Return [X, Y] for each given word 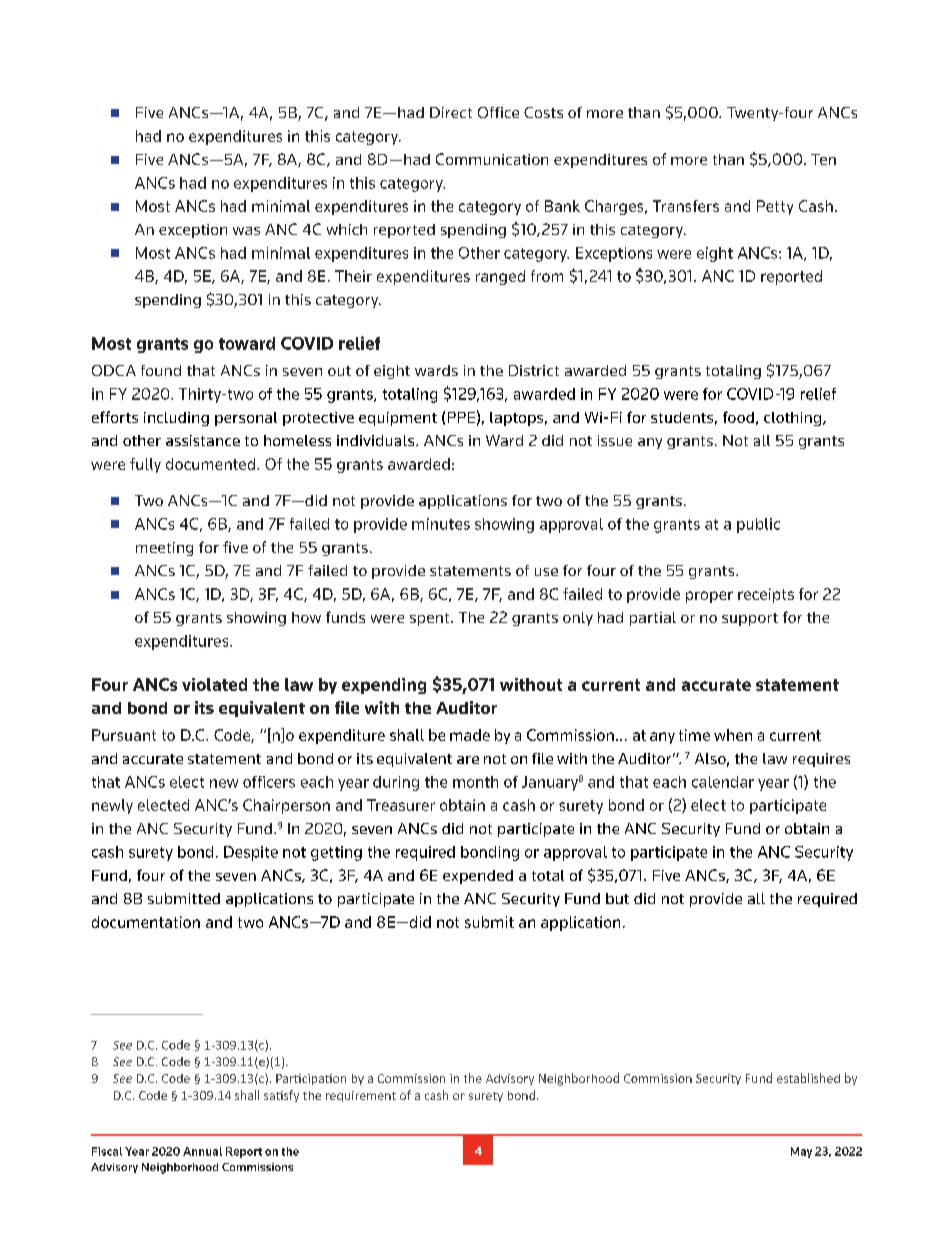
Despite [251, 853]
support [750, 619]
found [161, 370]
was [246, 231]
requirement [361, 1096]
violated [214, 684]
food [738, 417]
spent [431, 619]
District [534, 370]
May [801, 1152]
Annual [202, 1151]
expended [478, 877]
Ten [823, 159]
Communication [492, 159]
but [617, 898]
